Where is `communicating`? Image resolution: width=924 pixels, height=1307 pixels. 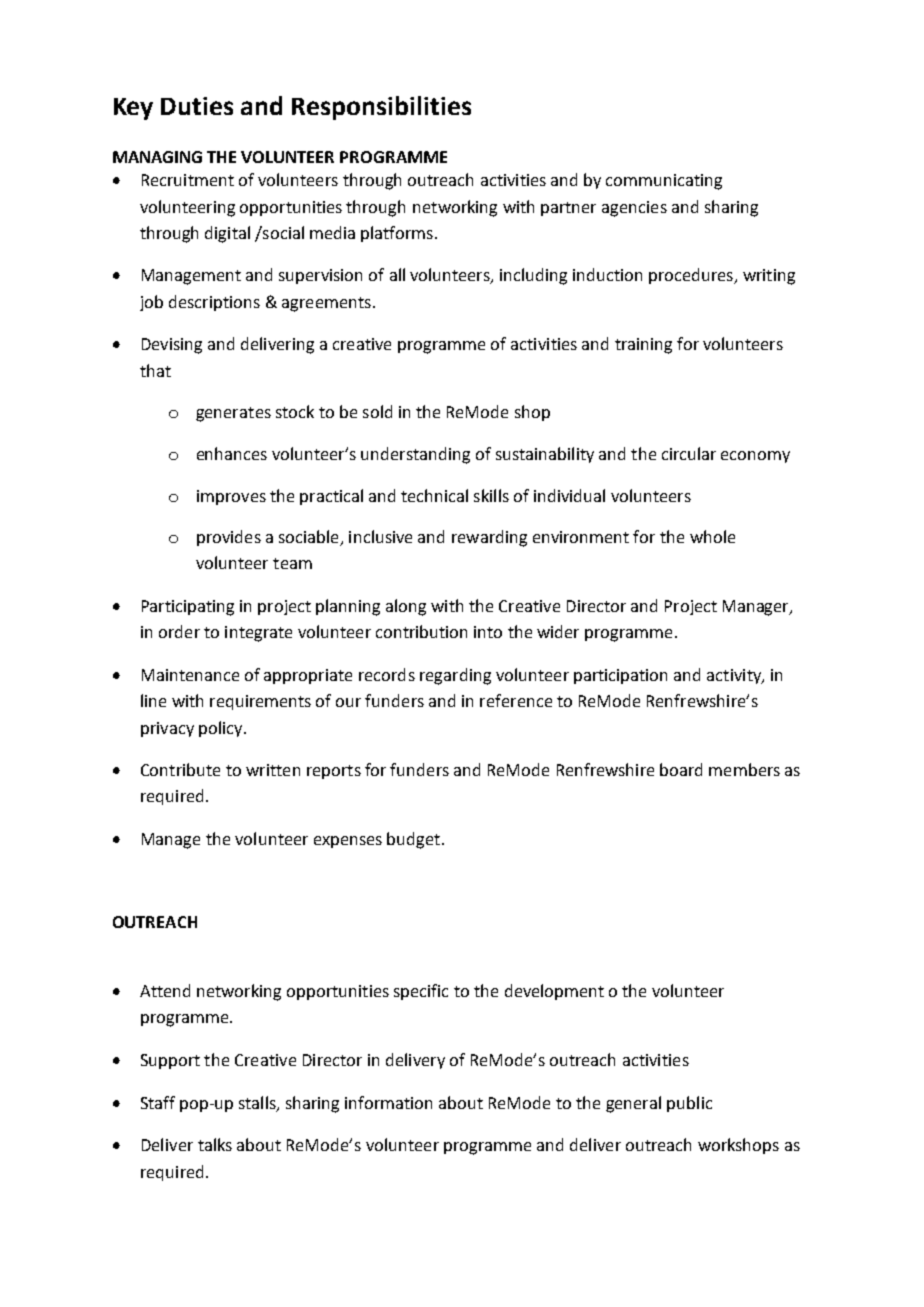 communicating is located at coordinates (664, 182).
